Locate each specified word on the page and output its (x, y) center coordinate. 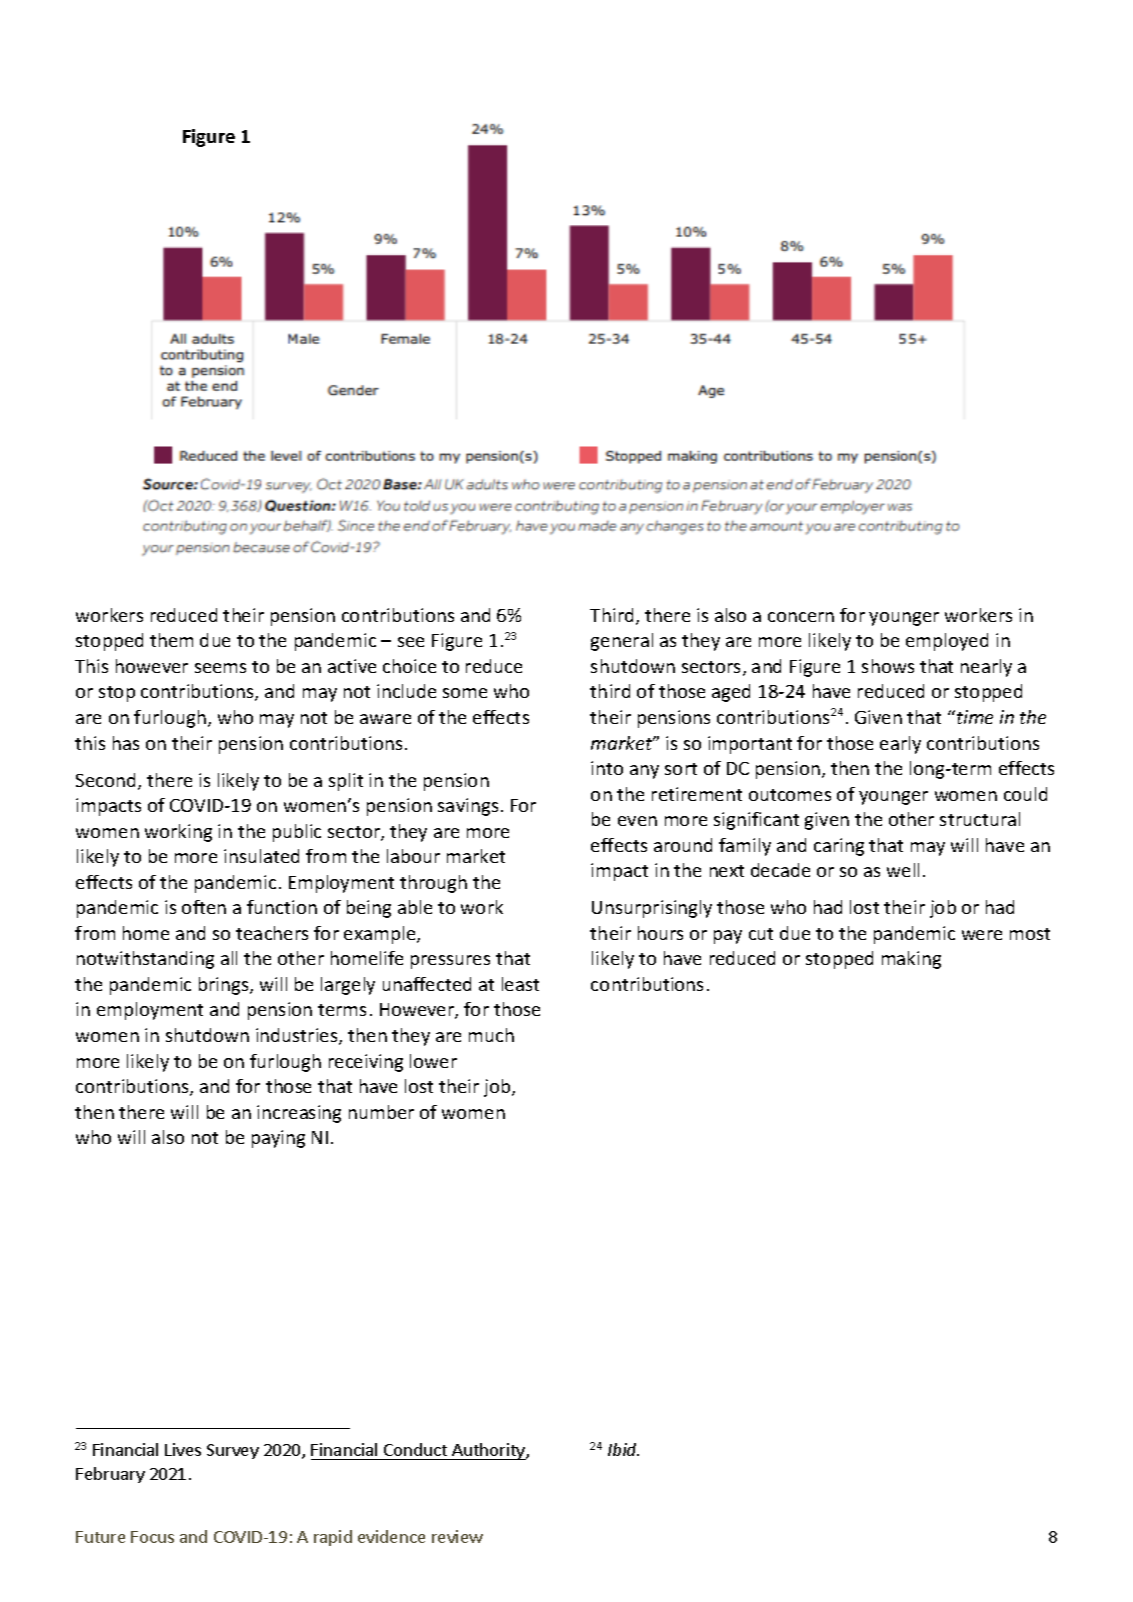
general (622, 642)
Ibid (623, 1449)
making (911, 960)
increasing (299, 1114)
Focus (152, 1537)
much (491, 1035)
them (171, 640)
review (457, 1536)
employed (947, 642)
